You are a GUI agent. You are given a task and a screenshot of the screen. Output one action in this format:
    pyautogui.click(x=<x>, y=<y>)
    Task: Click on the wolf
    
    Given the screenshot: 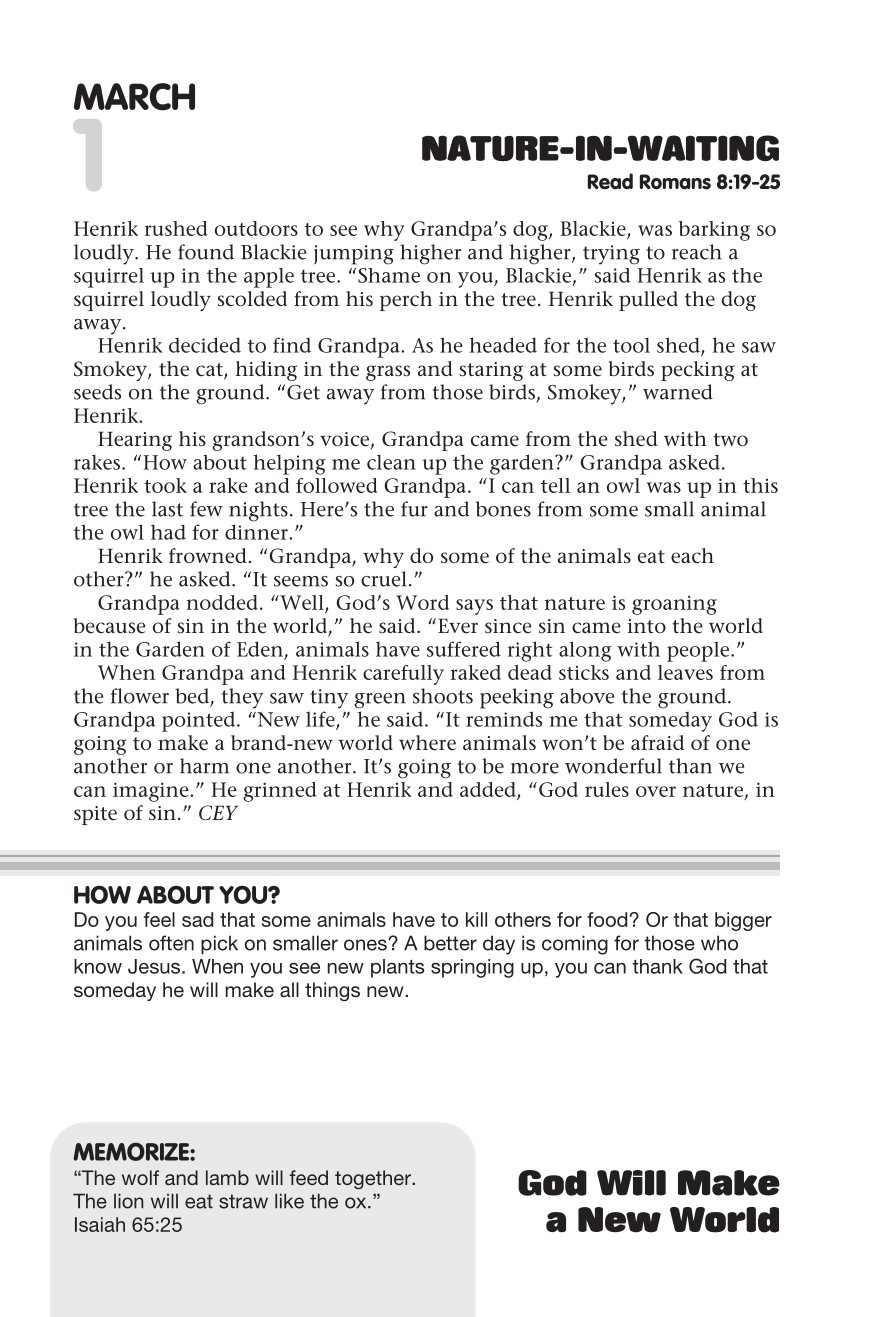 What is the action you would take?
    pyautogui.click(x=140, y=1177)
